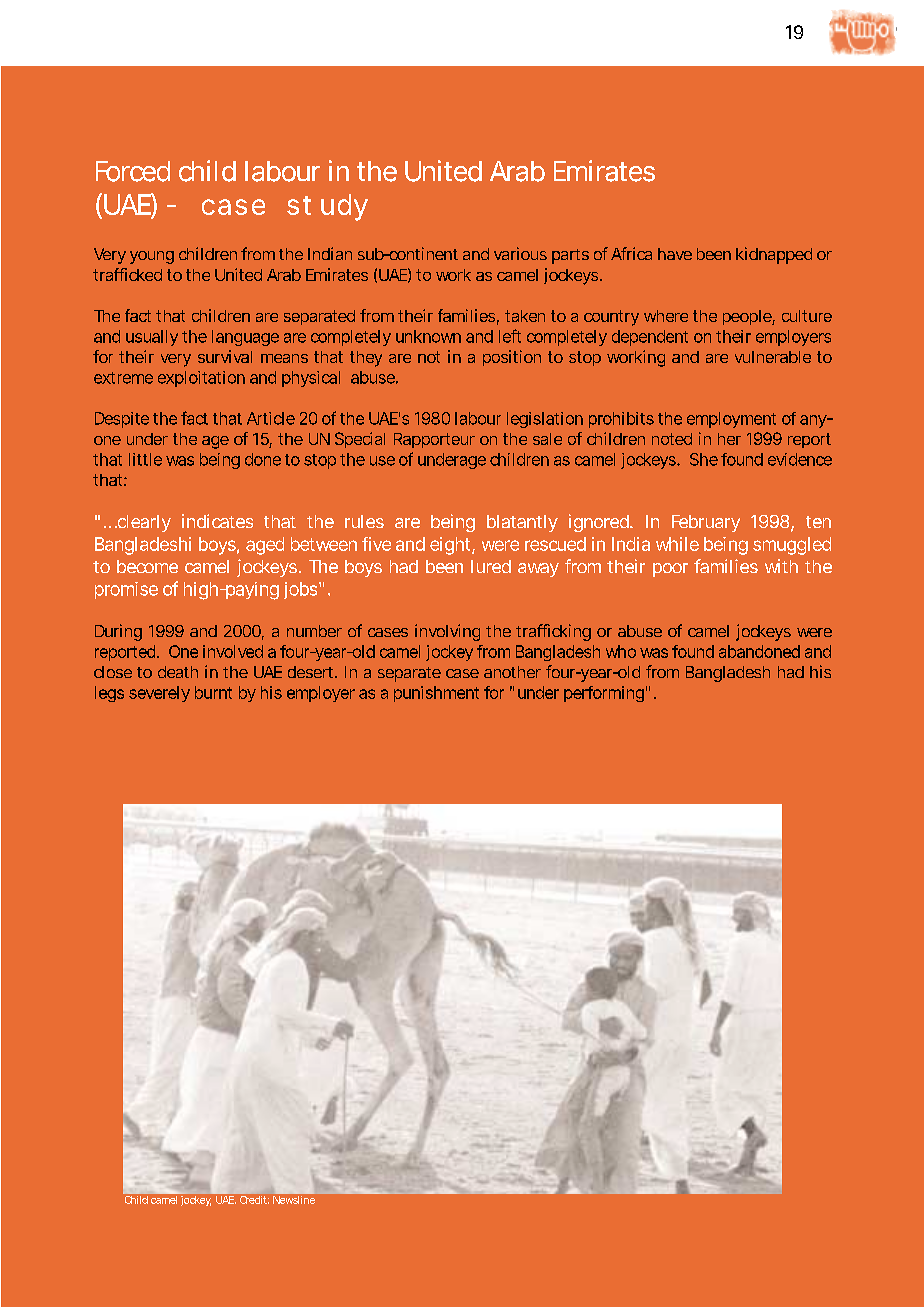 This page has width=924, height=1308. I want to click on Forced, so click(133, 171).
